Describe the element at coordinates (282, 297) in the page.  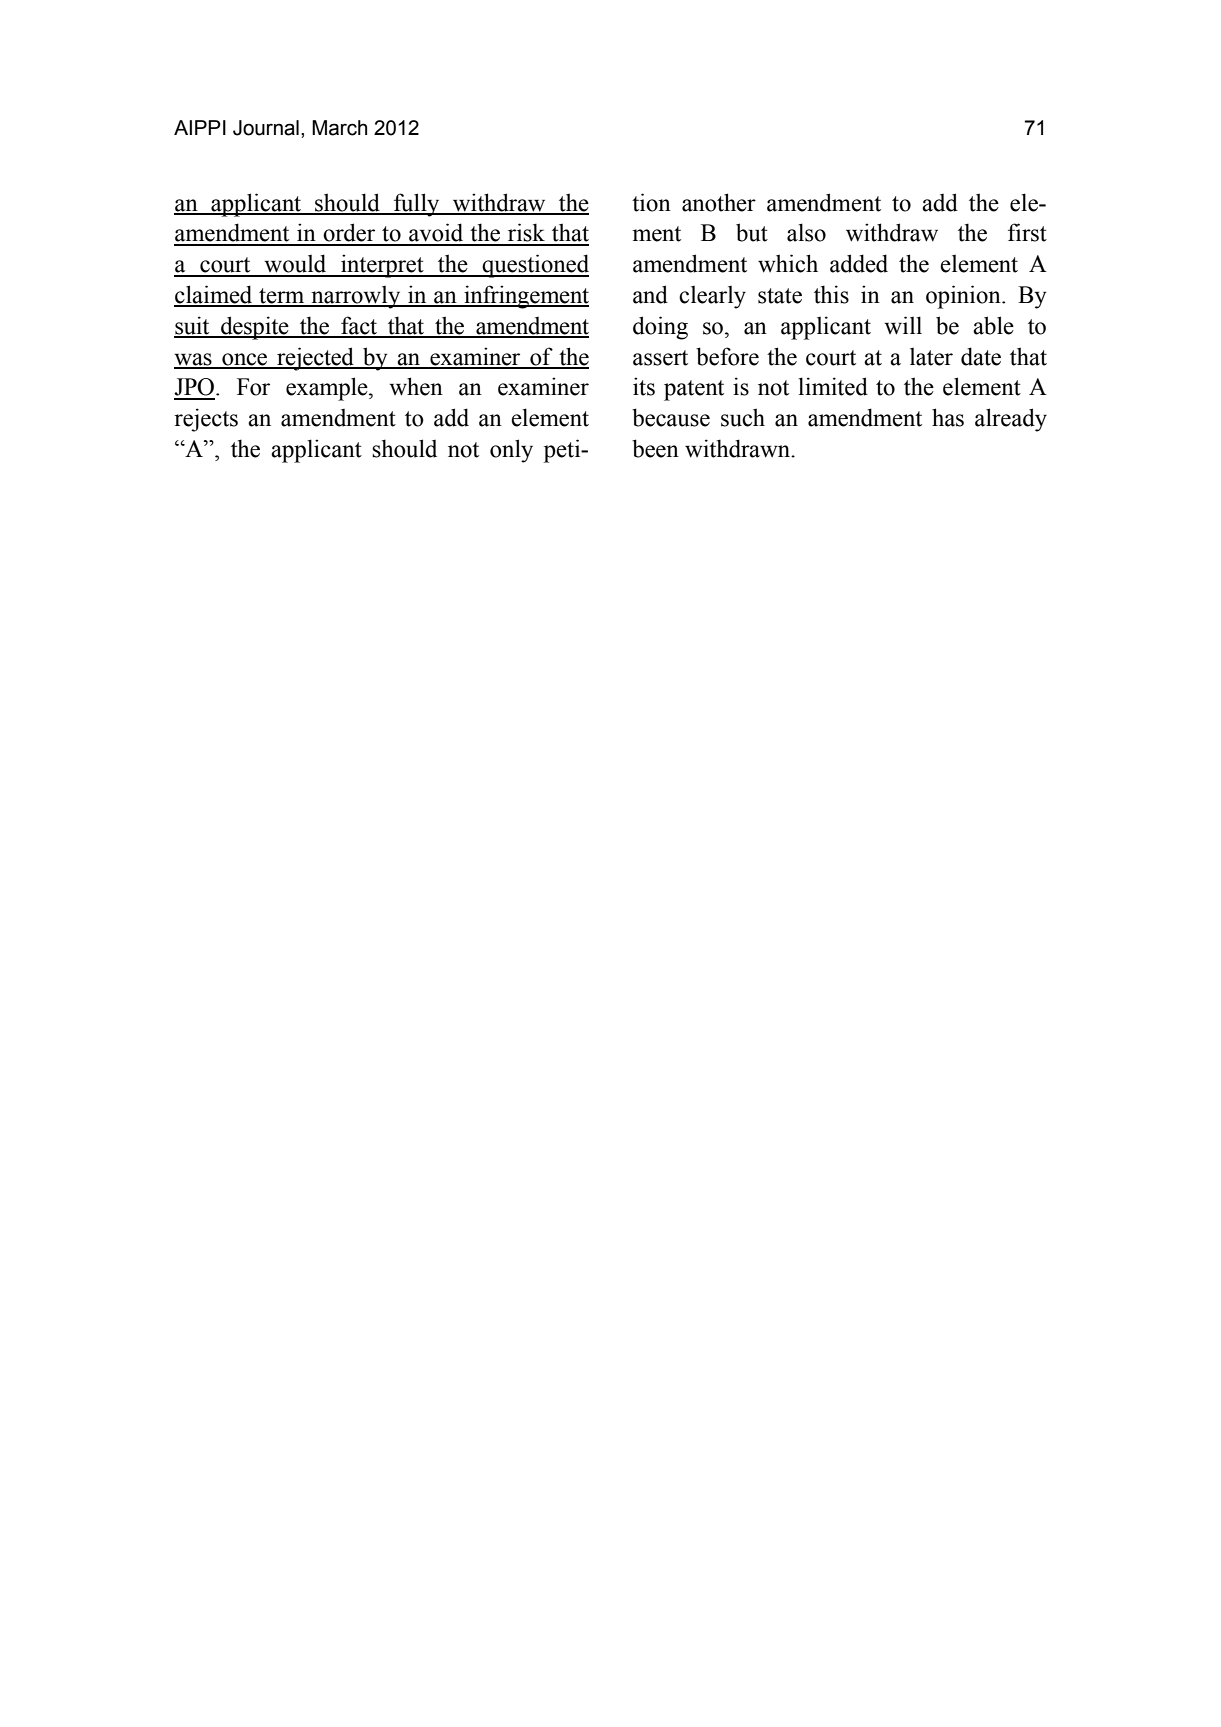
I see `term` at that location.
